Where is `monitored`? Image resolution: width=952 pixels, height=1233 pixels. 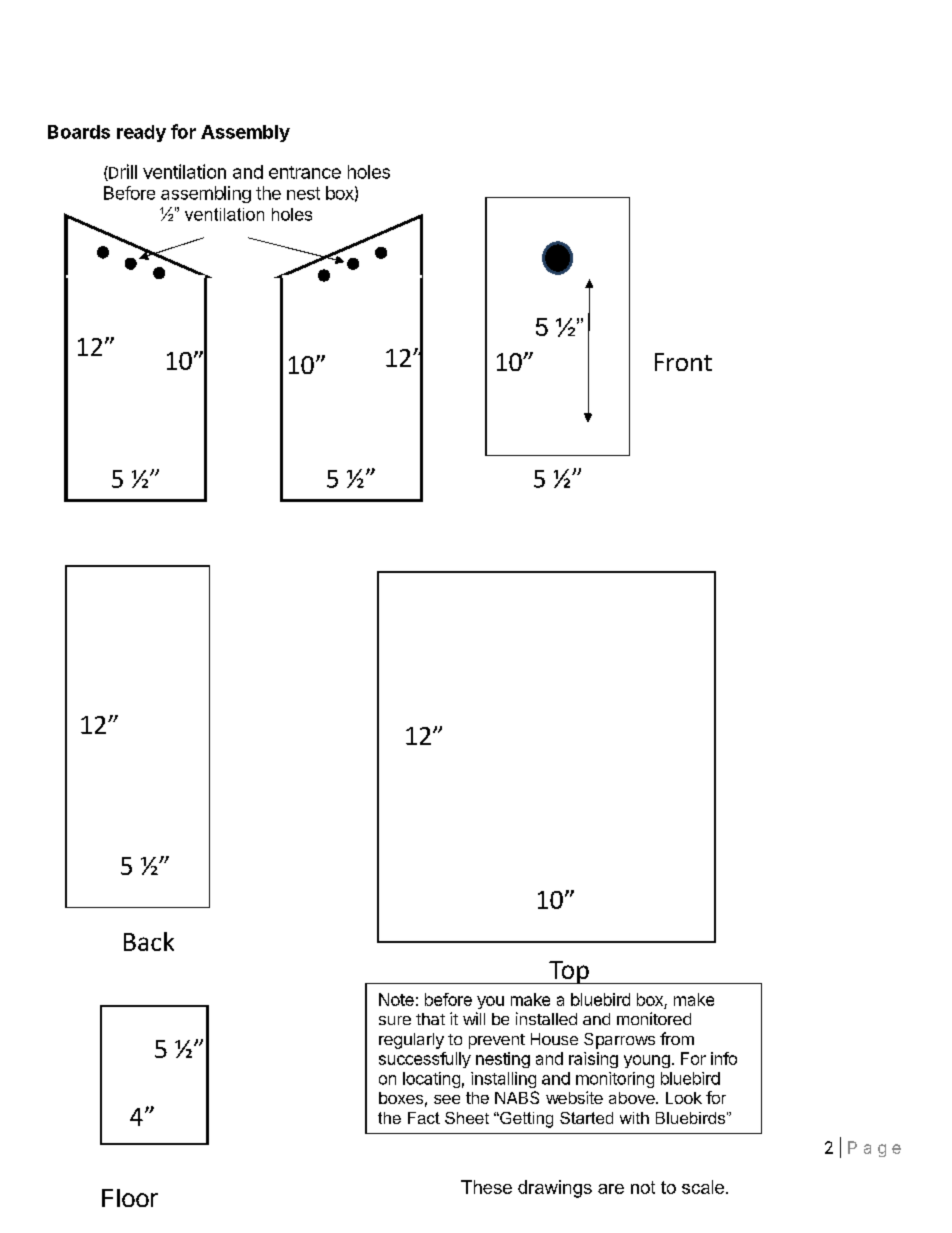 monitored is located at coordinates (654, 1018).
